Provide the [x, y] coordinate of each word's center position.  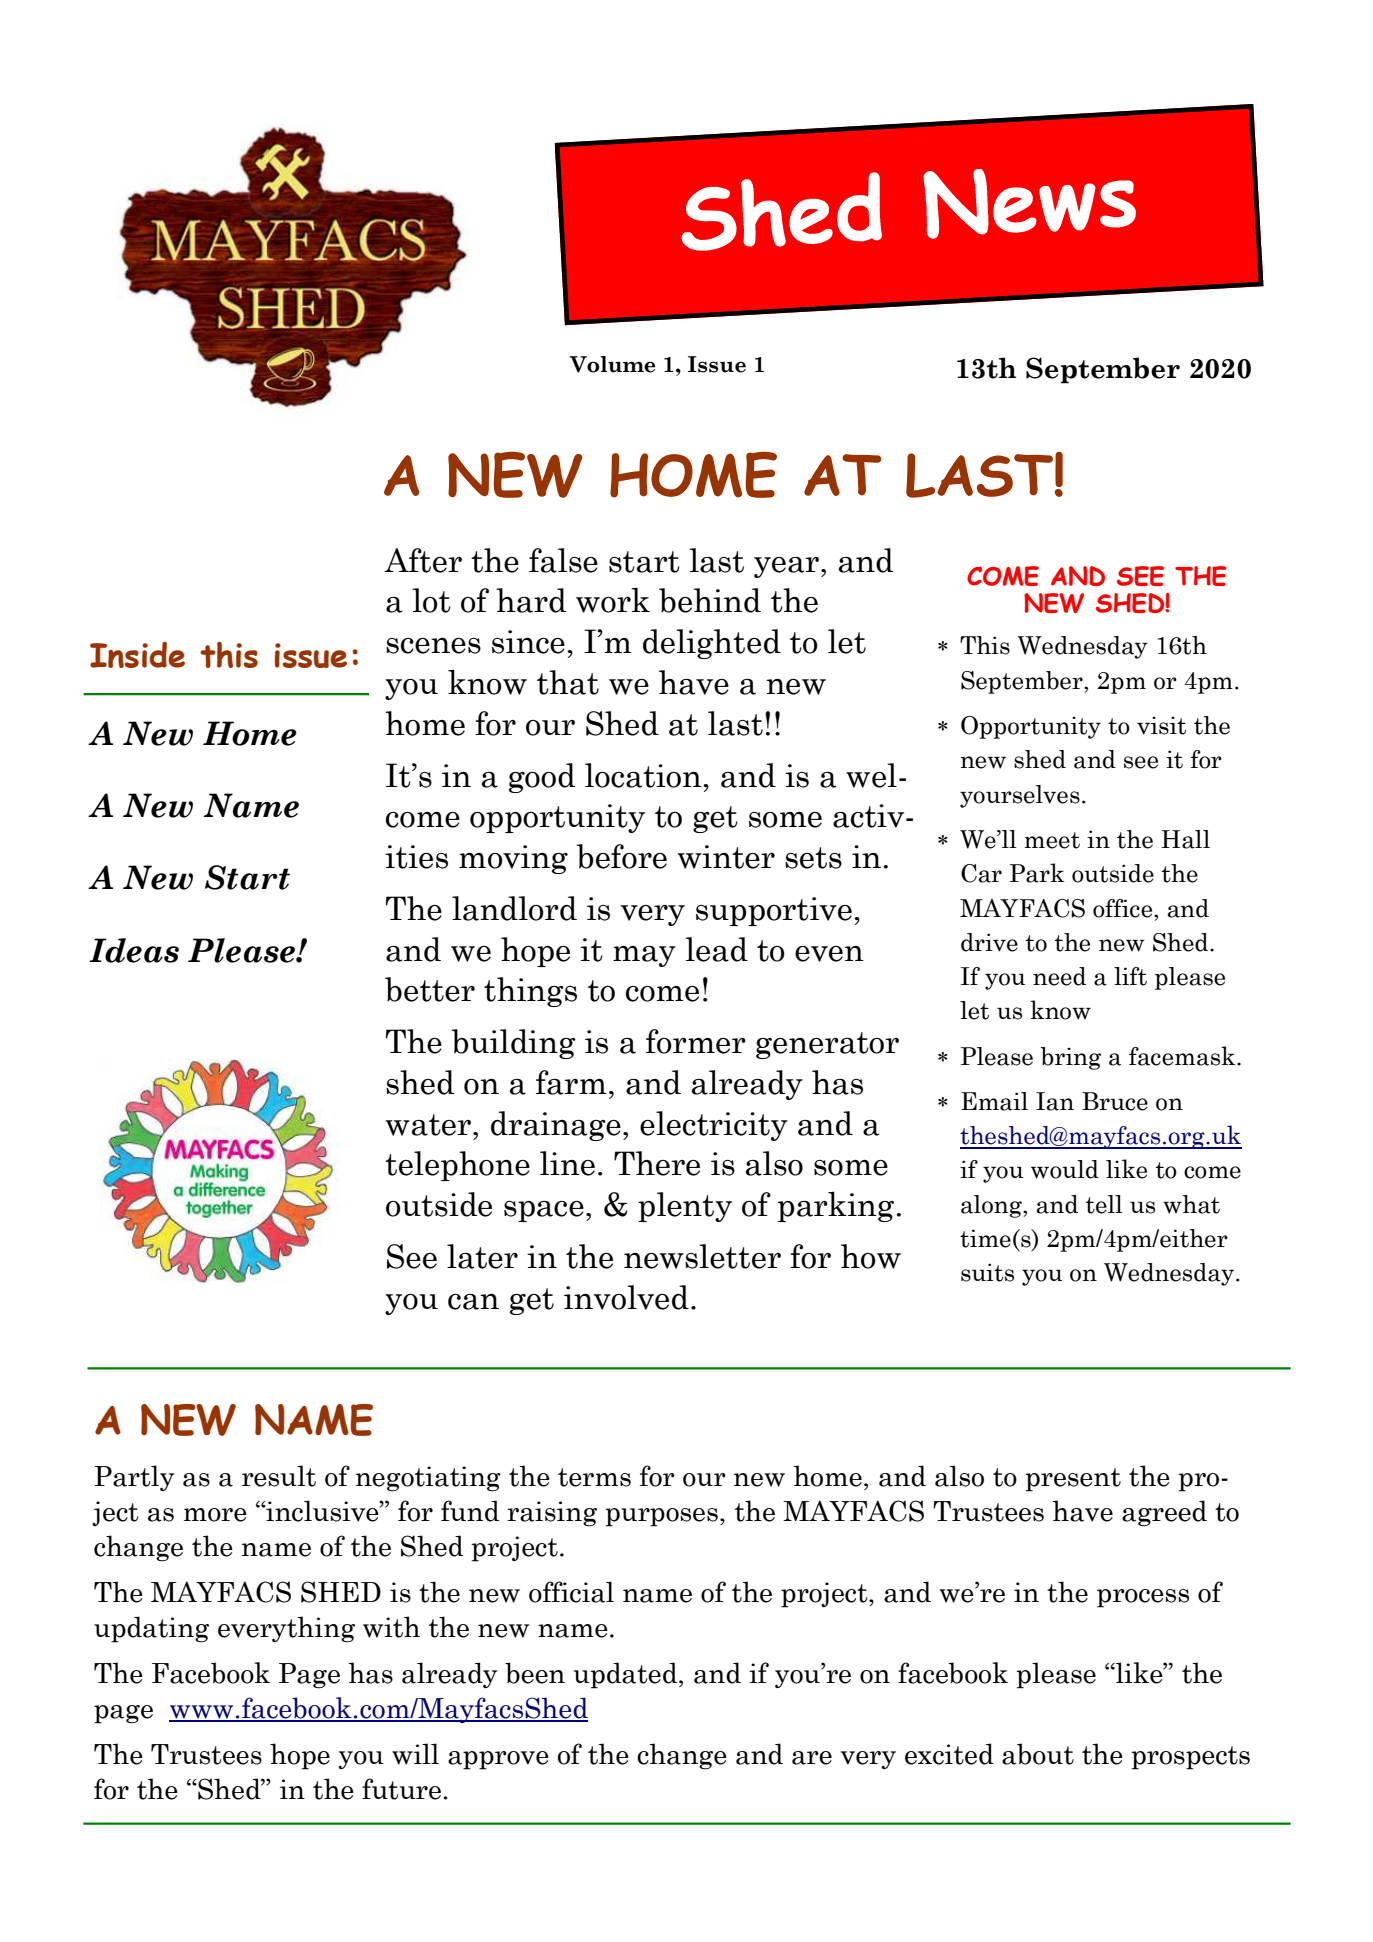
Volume [612, 364]
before [622, 856]
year [788, 567]
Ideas [134, 950]
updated [627, 1675]
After [423, 560]
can [473, 1302]
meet [1052, 840]
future [401, 1789]
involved [626, 1297]
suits [987, 1272]
